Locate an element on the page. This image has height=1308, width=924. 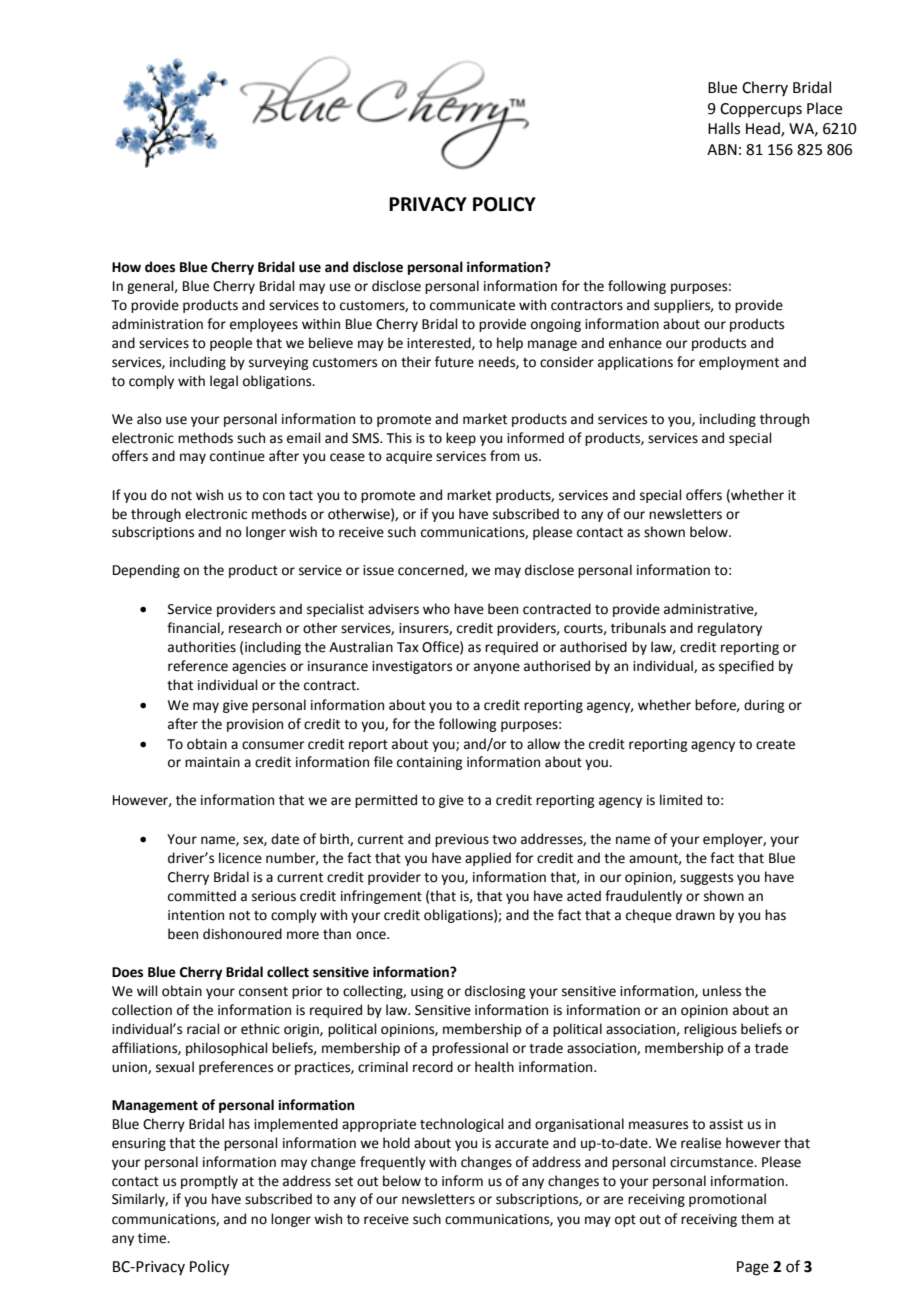
time is located at coordinates (153, 1238).
